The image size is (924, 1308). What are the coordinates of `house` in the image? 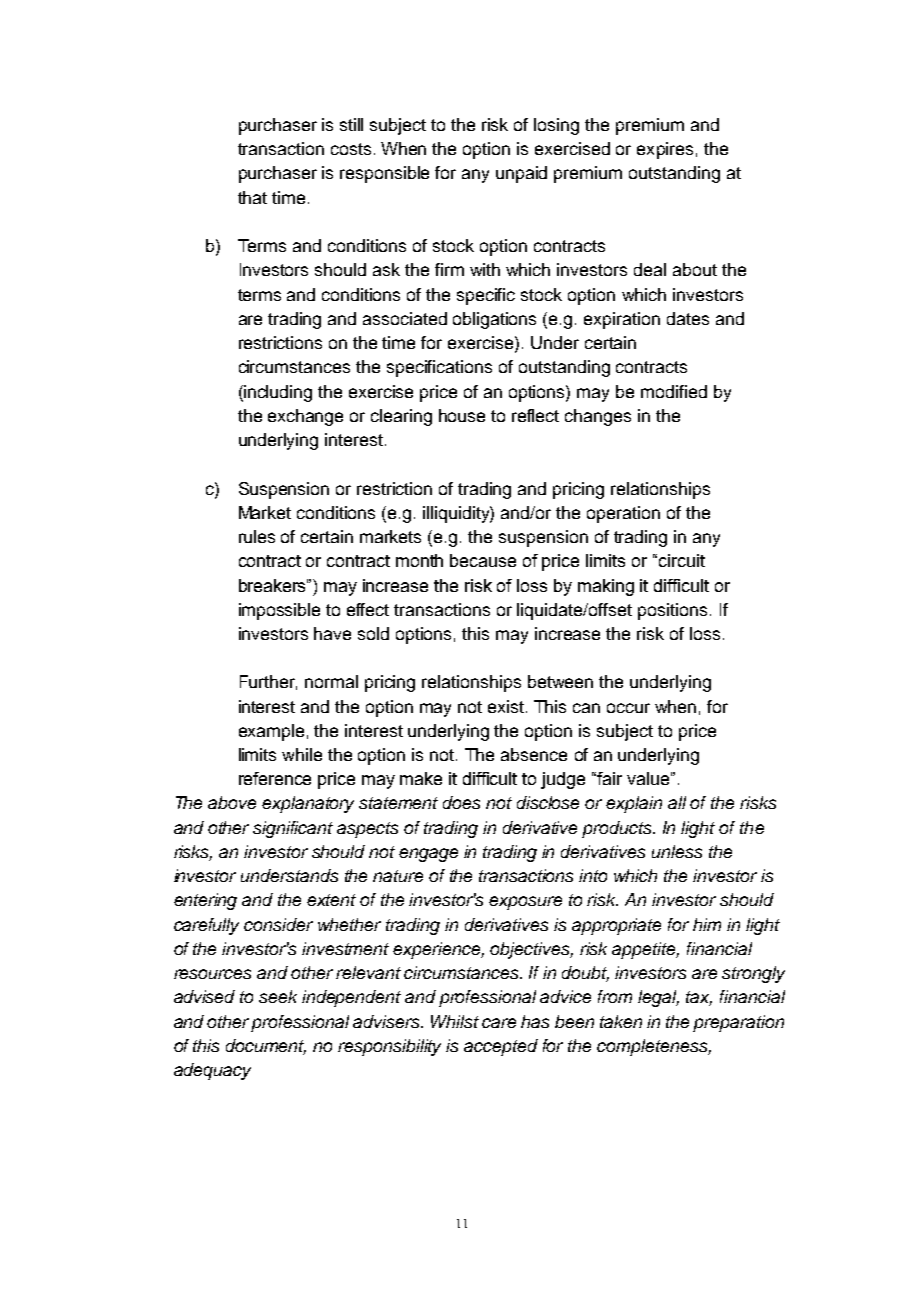 It's located at (462, 415).
